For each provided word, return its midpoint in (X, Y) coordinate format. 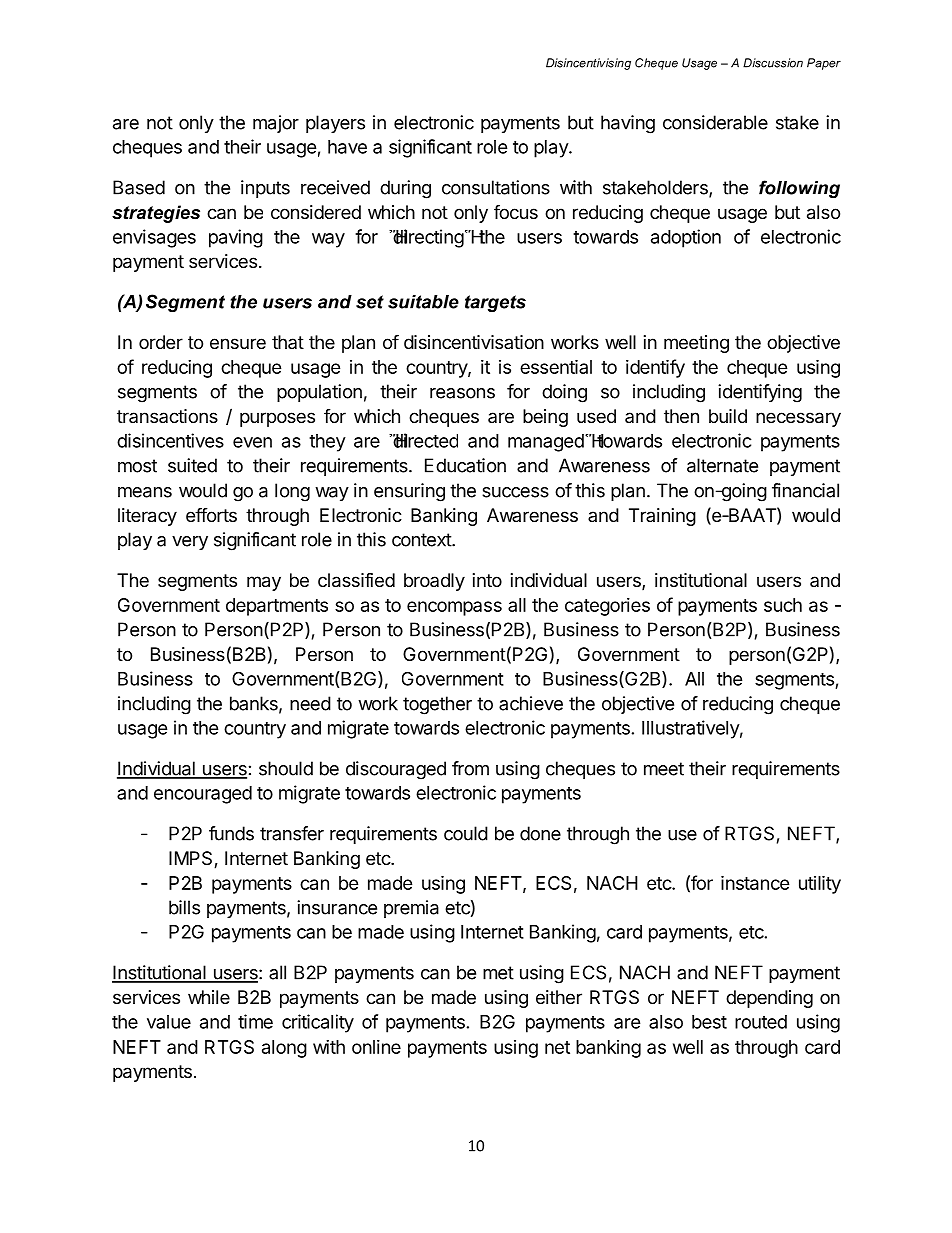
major (276, 124)
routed (761, 1022)
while (209, 997)
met (498, 973)
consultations (496, 187)
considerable (715, 122)
